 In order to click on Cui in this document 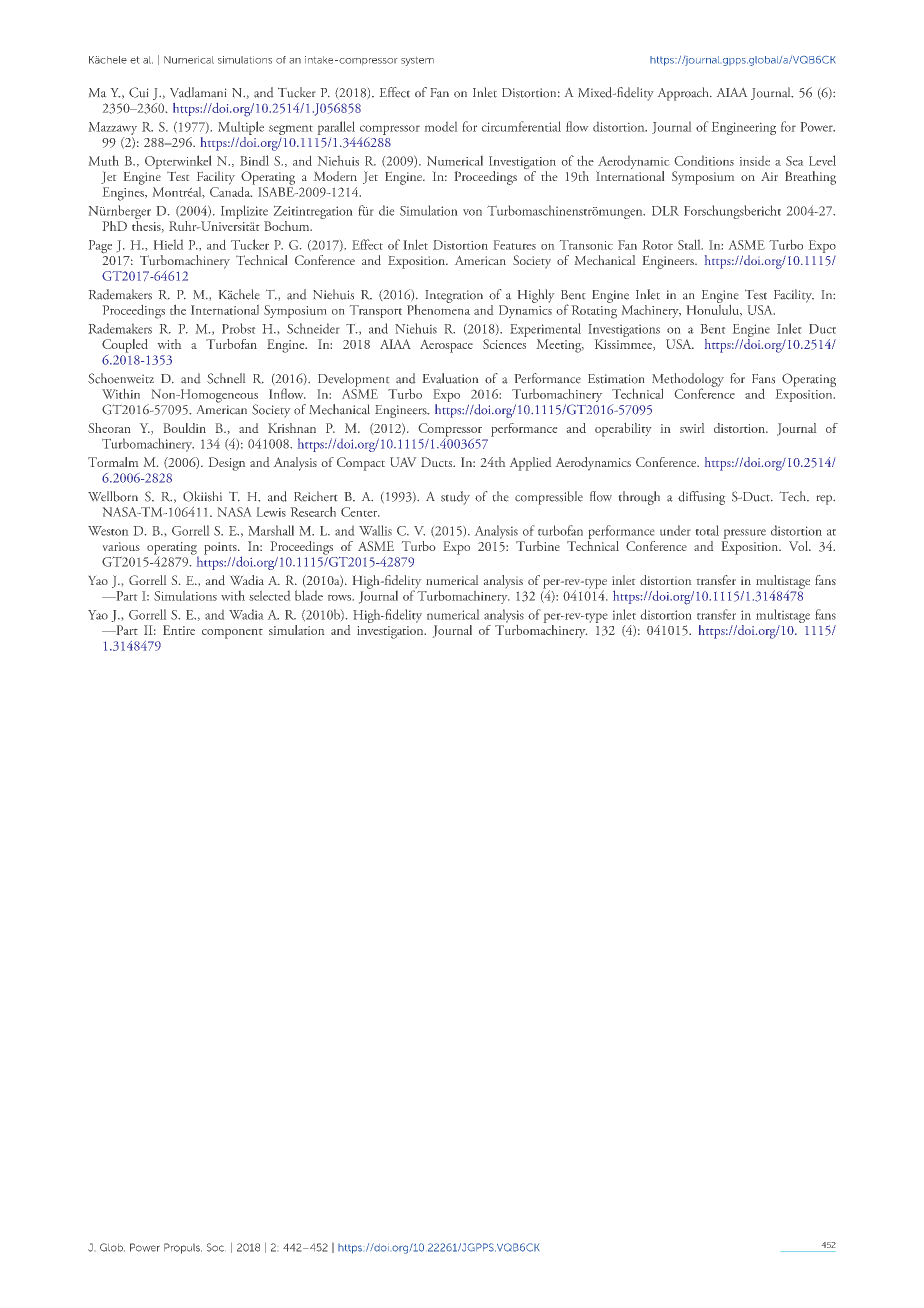, I will do `click(138, 92)`.
